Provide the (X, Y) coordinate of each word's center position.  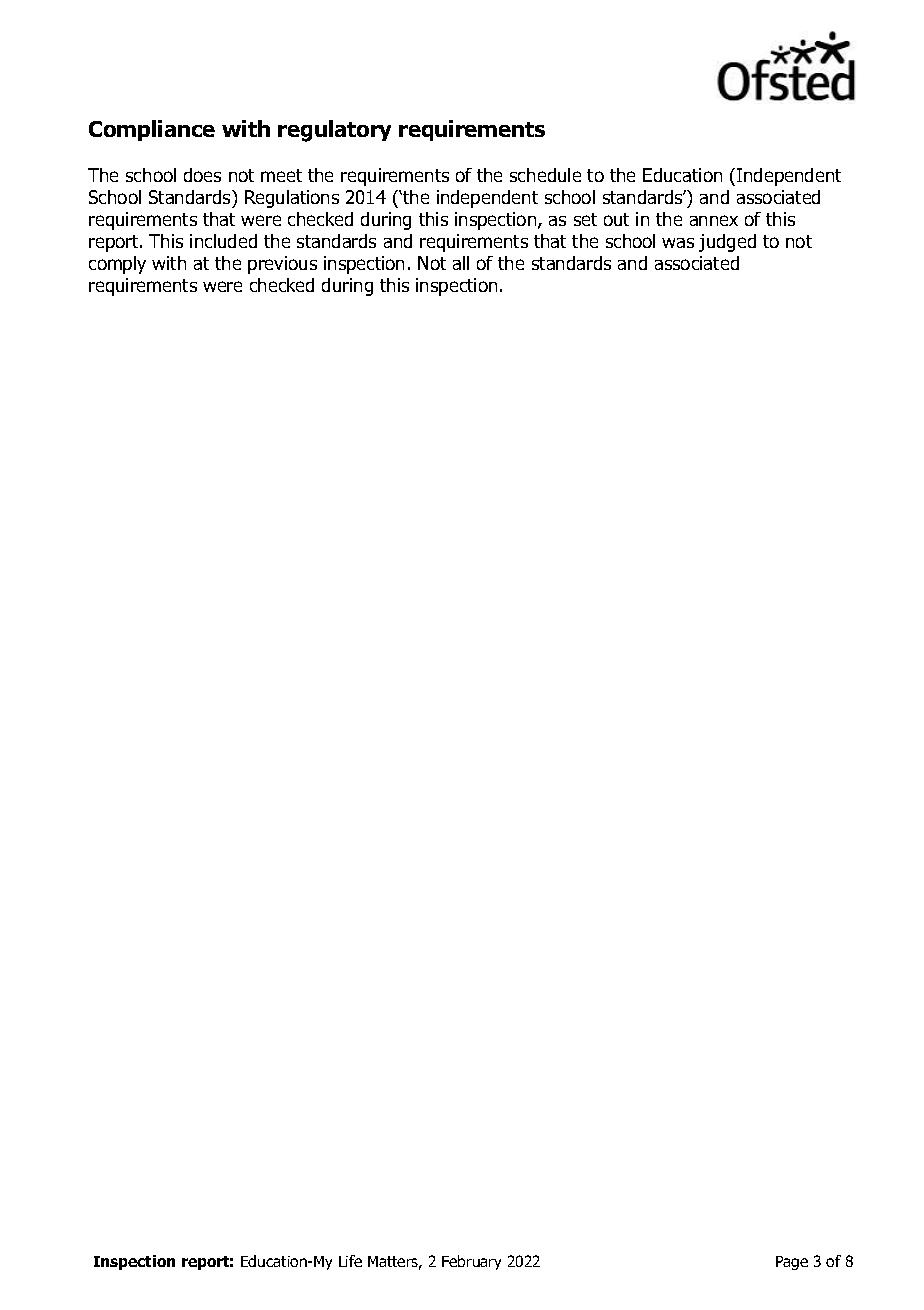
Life (350, 1261)
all (461, 263)
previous (282, 265)
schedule (545, 175)
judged (727, 243)
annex (714, 220)
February (471, 1262)
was (678, 243)
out (616, 219)
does (202, 175)
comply (117, 265)
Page (792, 1263)
